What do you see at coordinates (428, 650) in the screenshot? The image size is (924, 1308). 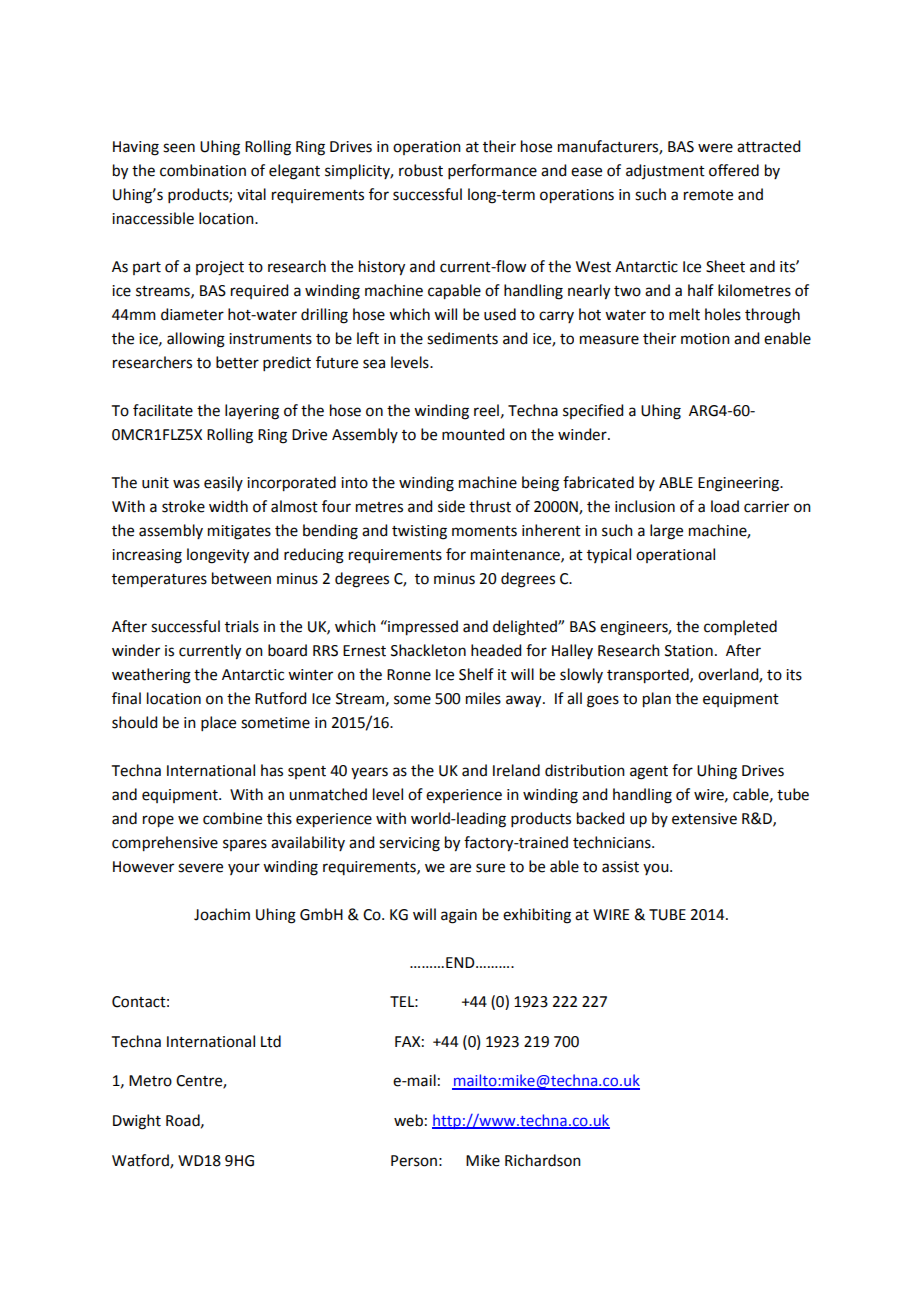 I see `Shackleton` at bounding box center [428, 650].
